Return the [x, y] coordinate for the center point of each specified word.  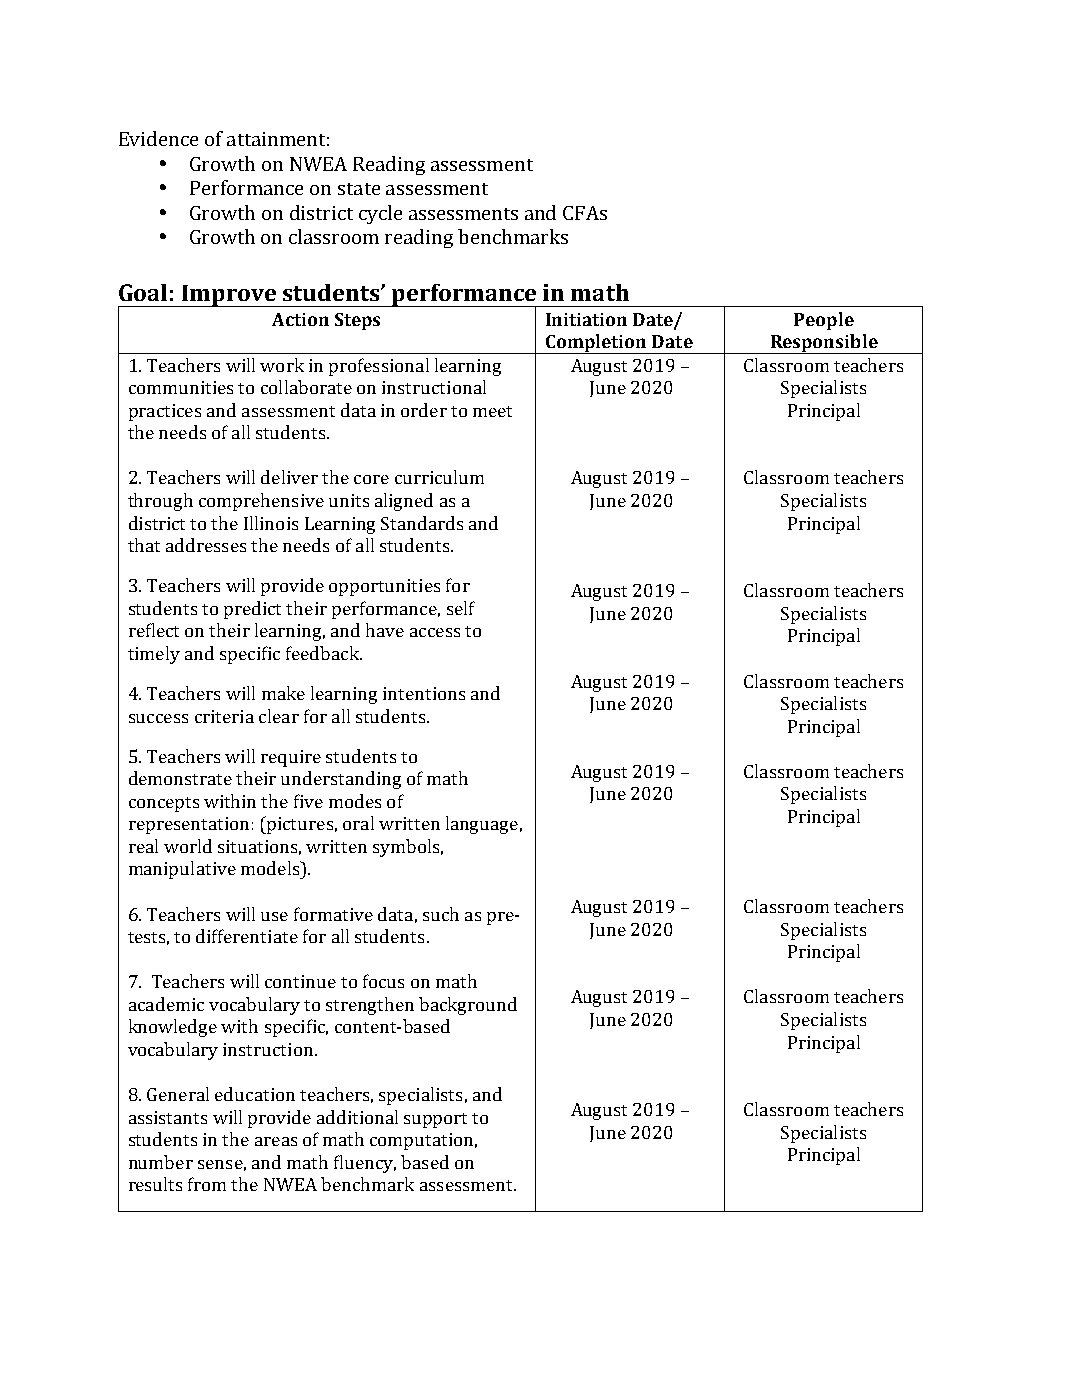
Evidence [158, 138]
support [435, 1120]
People [824, 321]
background [468, 1006]
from [207, 1184]
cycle [380, 214]
